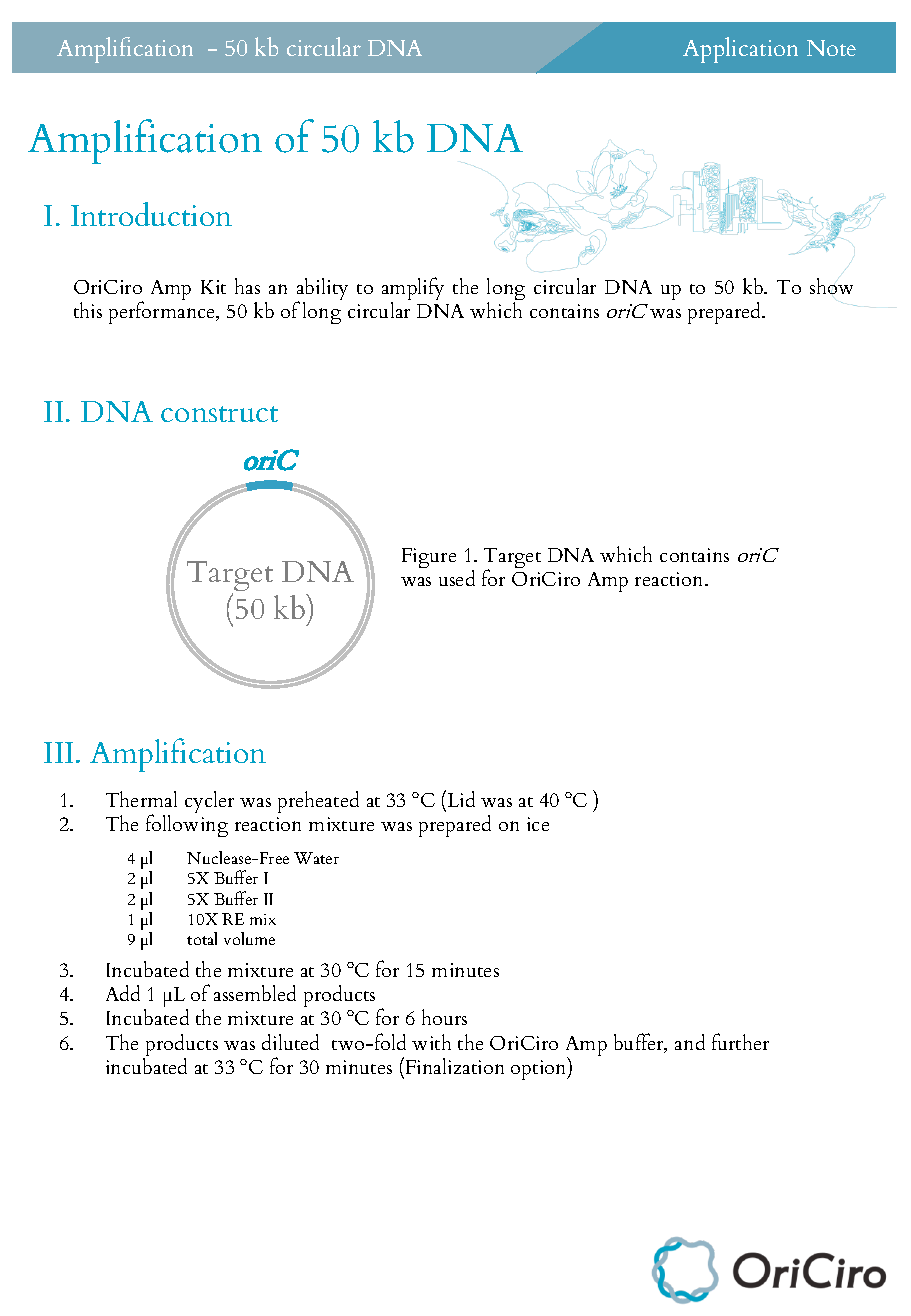 This screenshot has height=1316, width=911. What do you see at coordinates (740, 50) in the screenshot?
I see `Application` at bounding box center [740, 50].
